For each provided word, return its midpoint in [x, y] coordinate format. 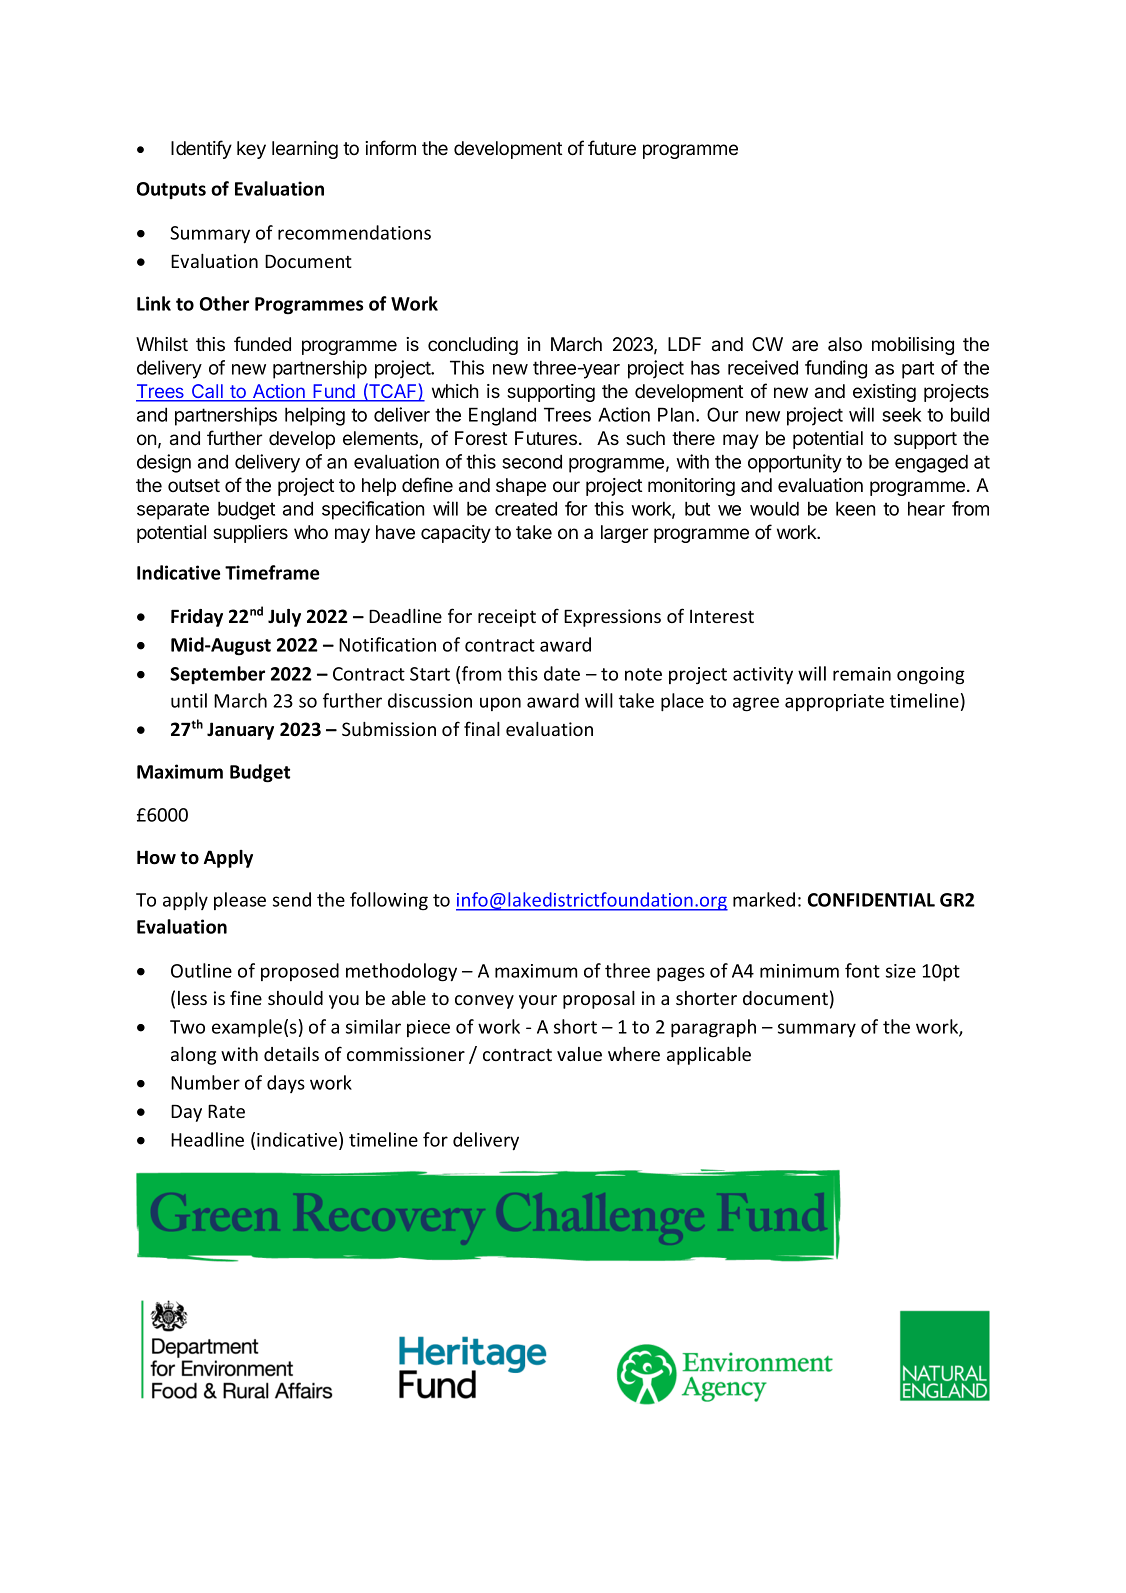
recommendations [354, 232]
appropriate [834, 702]
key [251, 150]
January [240, 731]
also [845, 344]
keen [855, 508]
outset [194, 486]
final [482, 728]
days [286, 1084]
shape [521, 487]
